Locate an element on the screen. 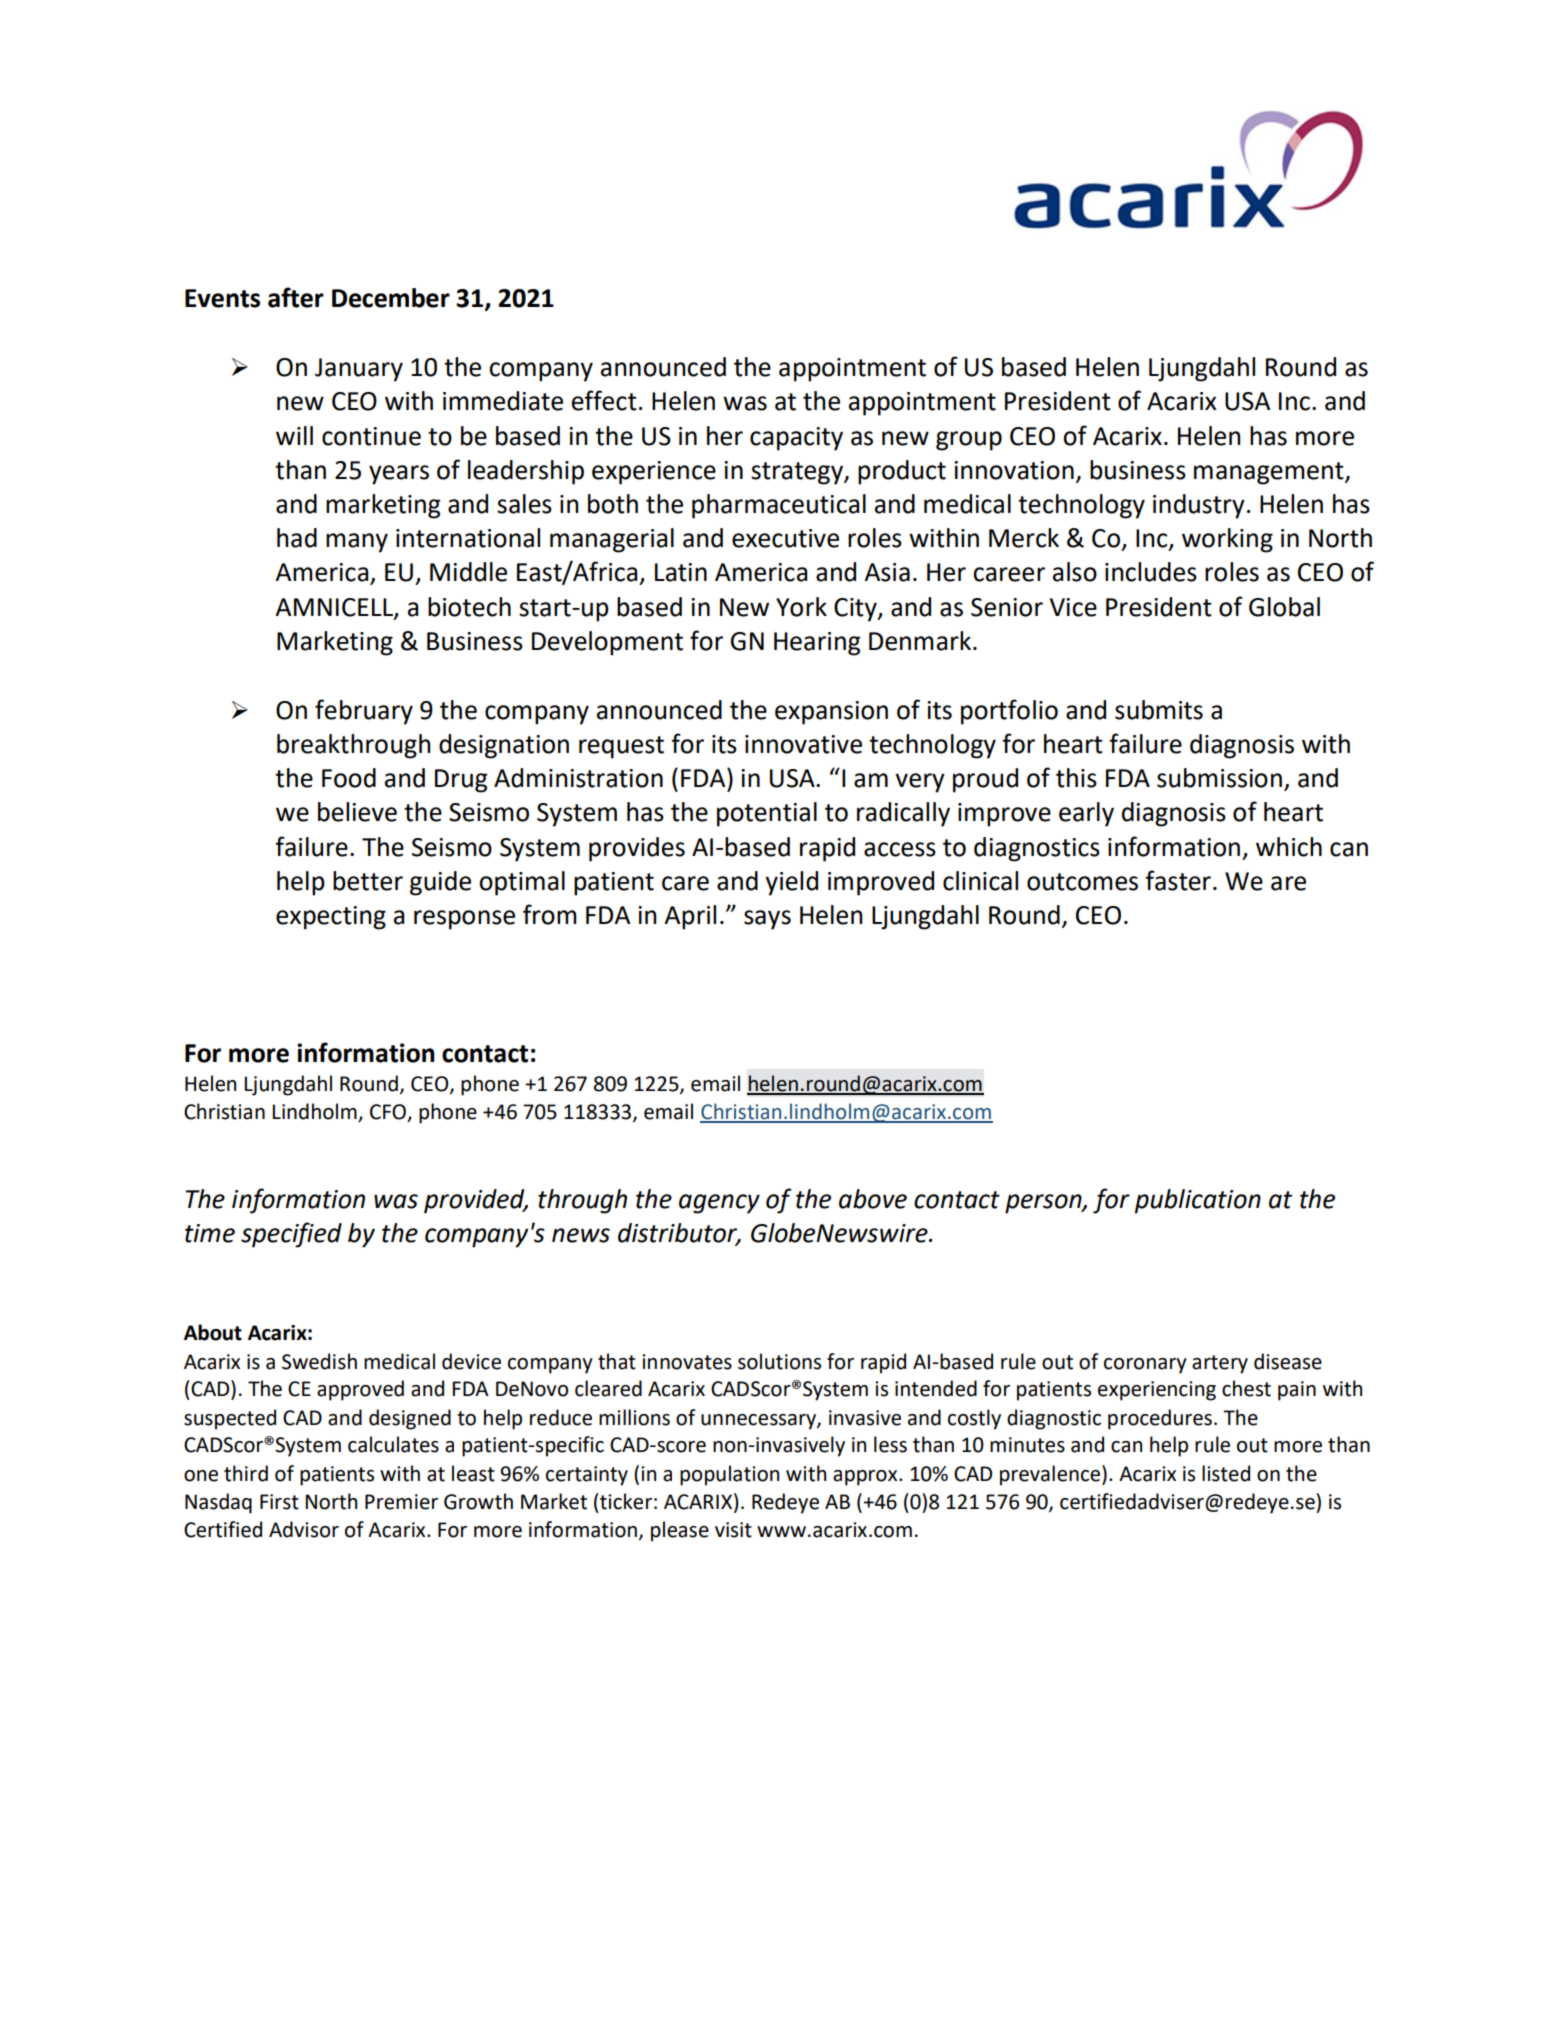 The height and width of the screenshot is (2022, 1562). January is located at coordinates (359, 370).
